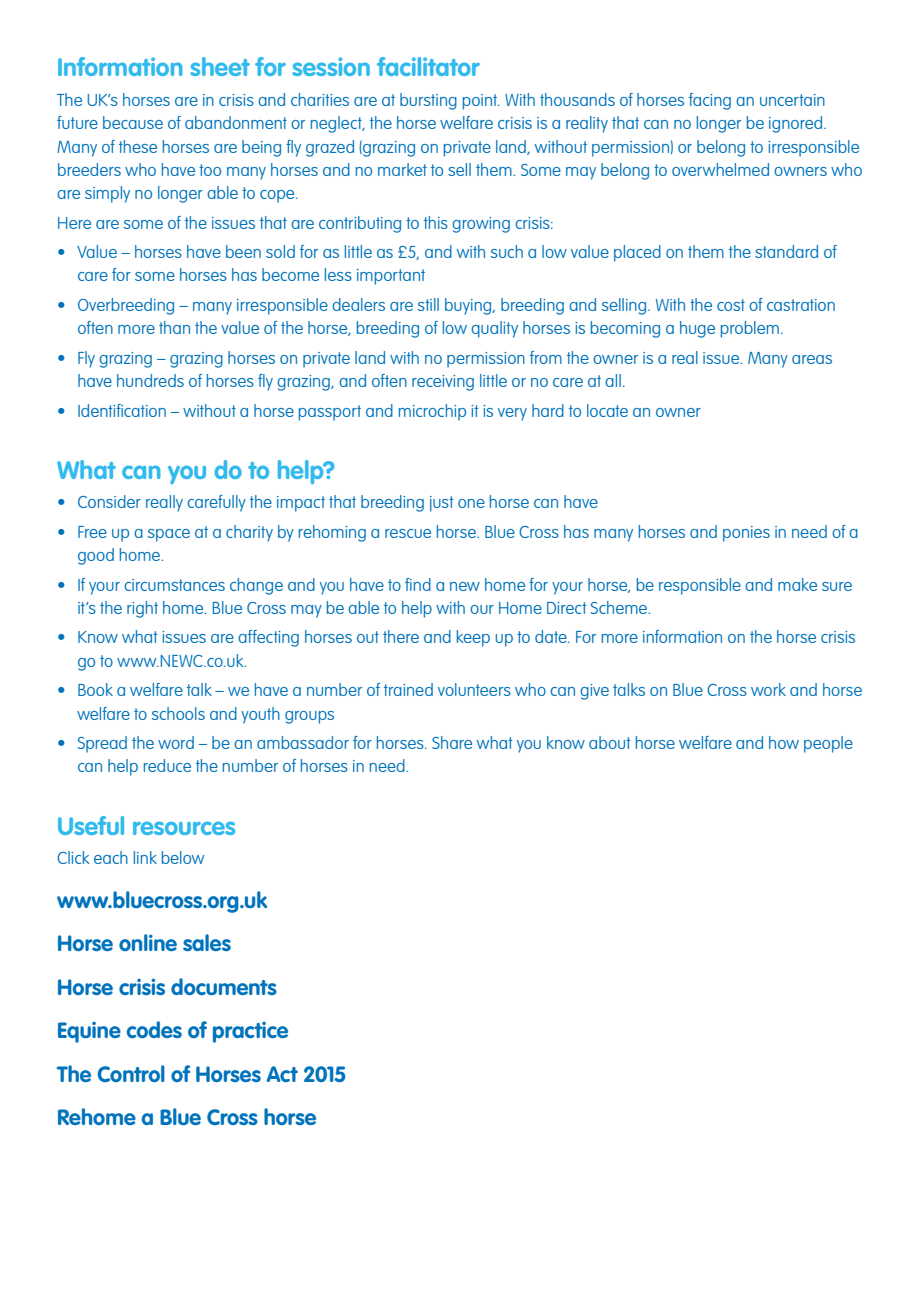 The height and width of the image is (1308, 924). Describe the element at coordinates (133, 122) in the image. I see `because` at that location.
